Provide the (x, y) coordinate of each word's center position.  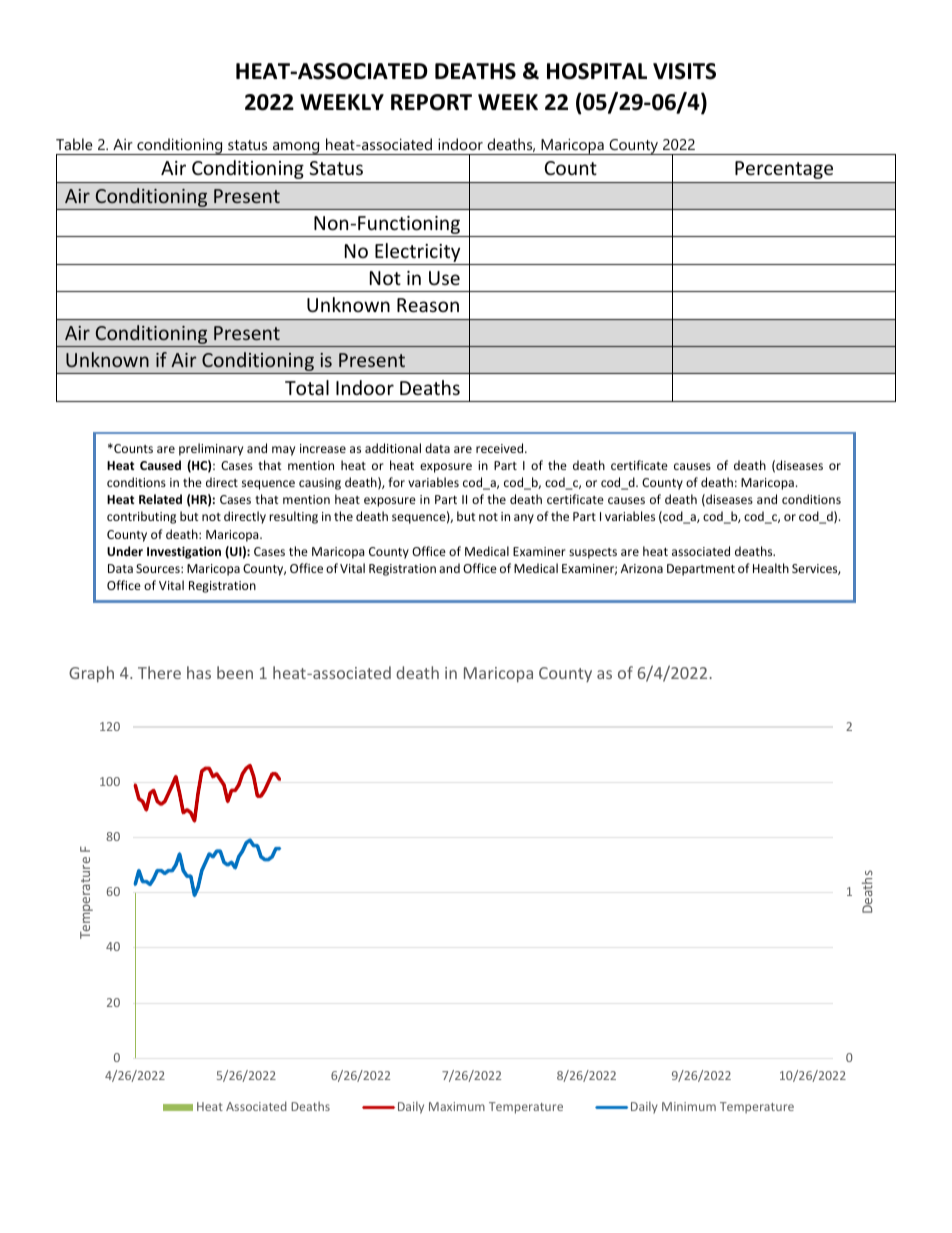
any (524, 519)
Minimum (689, 1106)
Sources (159, 568)
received (501, 448)
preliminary (211, 449)
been (235, 672)
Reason (428, 305)
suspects (593, 553)
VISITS (684, 71)
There (159, 672)
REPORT (431, 102)
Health (771, 568)
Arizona (642, 568)
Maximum (457, 1106)
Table (74, 144)
